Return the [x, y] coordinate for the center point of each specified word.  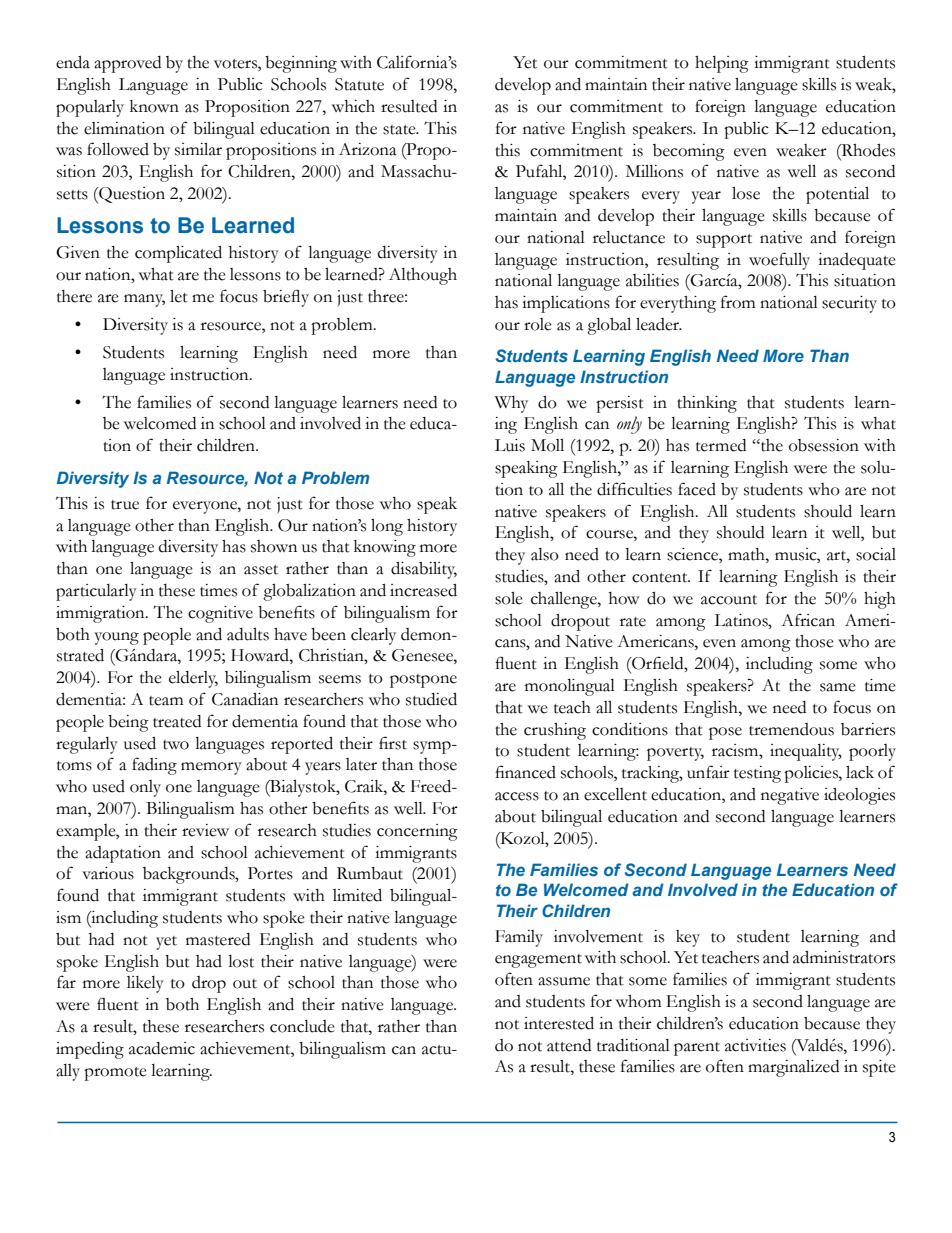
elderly [193, 679]
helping [722, 64]
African [808, 620]
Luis [510, 445]
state [400, 130]
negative [790, 796]
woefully [779, 261]
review [205, 830]
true [125, 505]
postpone [423, 681]
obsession [824, 445]
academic [162, 1048]
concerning [417, 832]
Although [423, 276]
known [154, 106]
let [179, 296]
